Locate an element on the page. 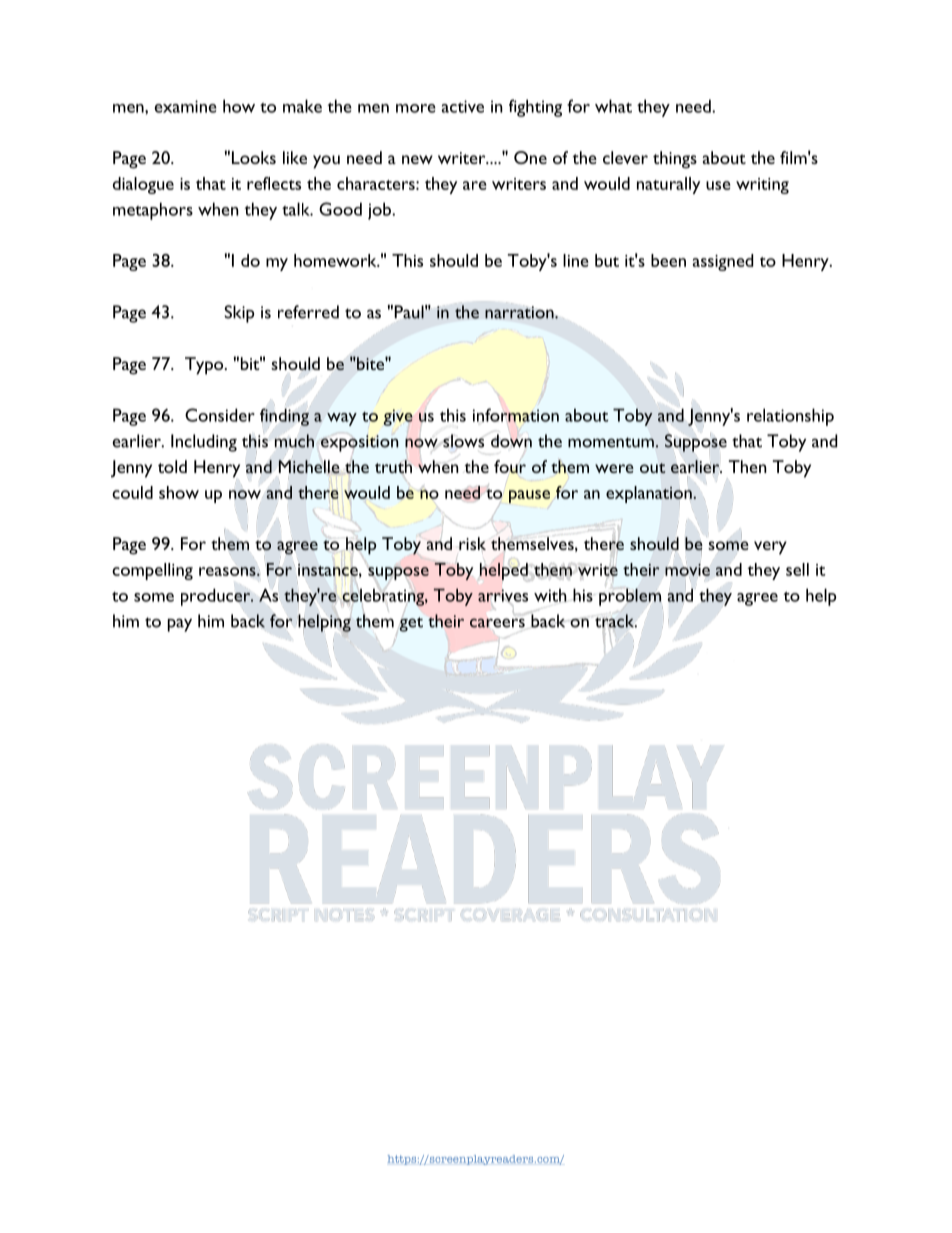  information is located at coordinates (516, 415).
